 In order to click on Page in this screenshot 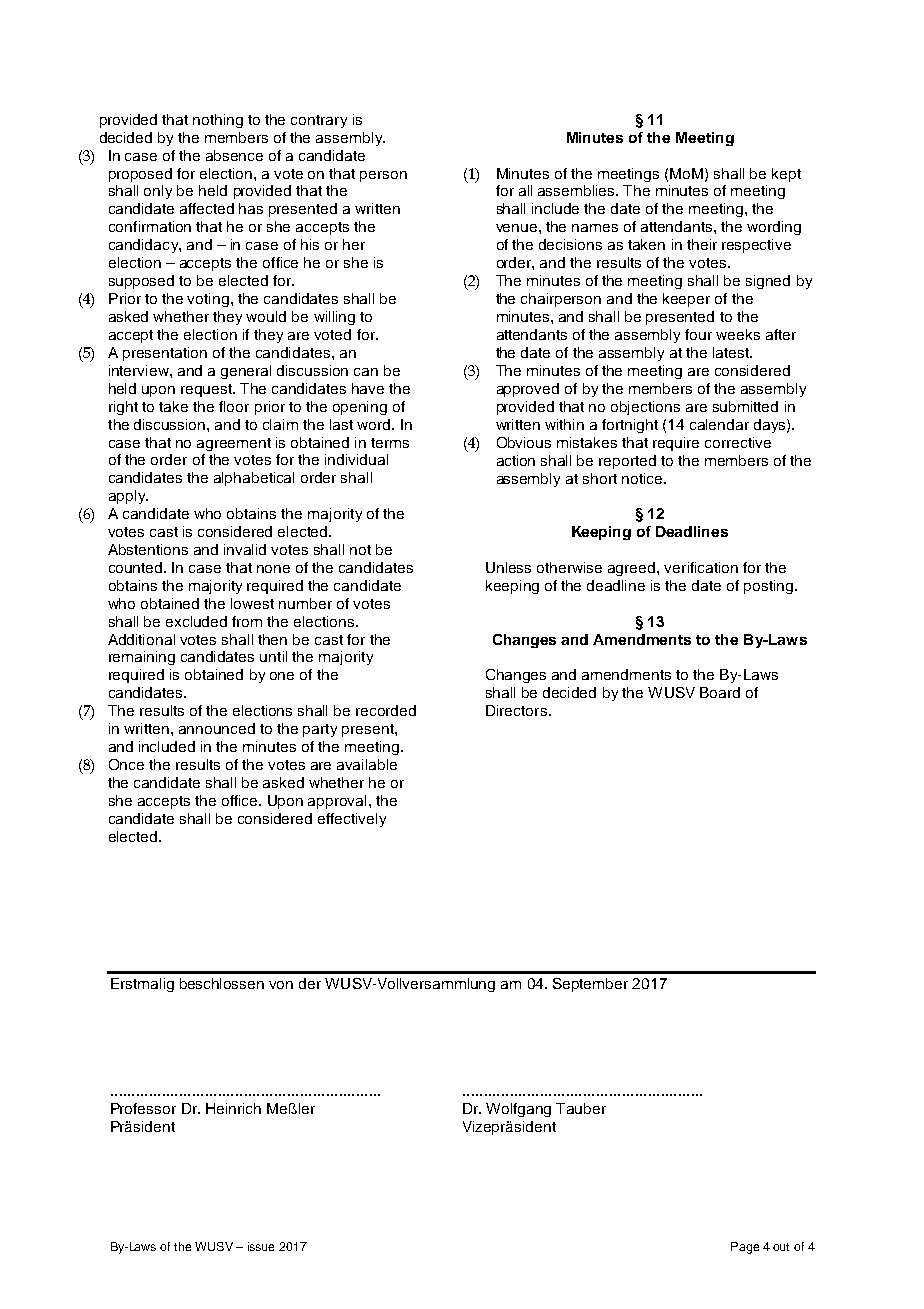, I will do `click(745, 1248)`.
